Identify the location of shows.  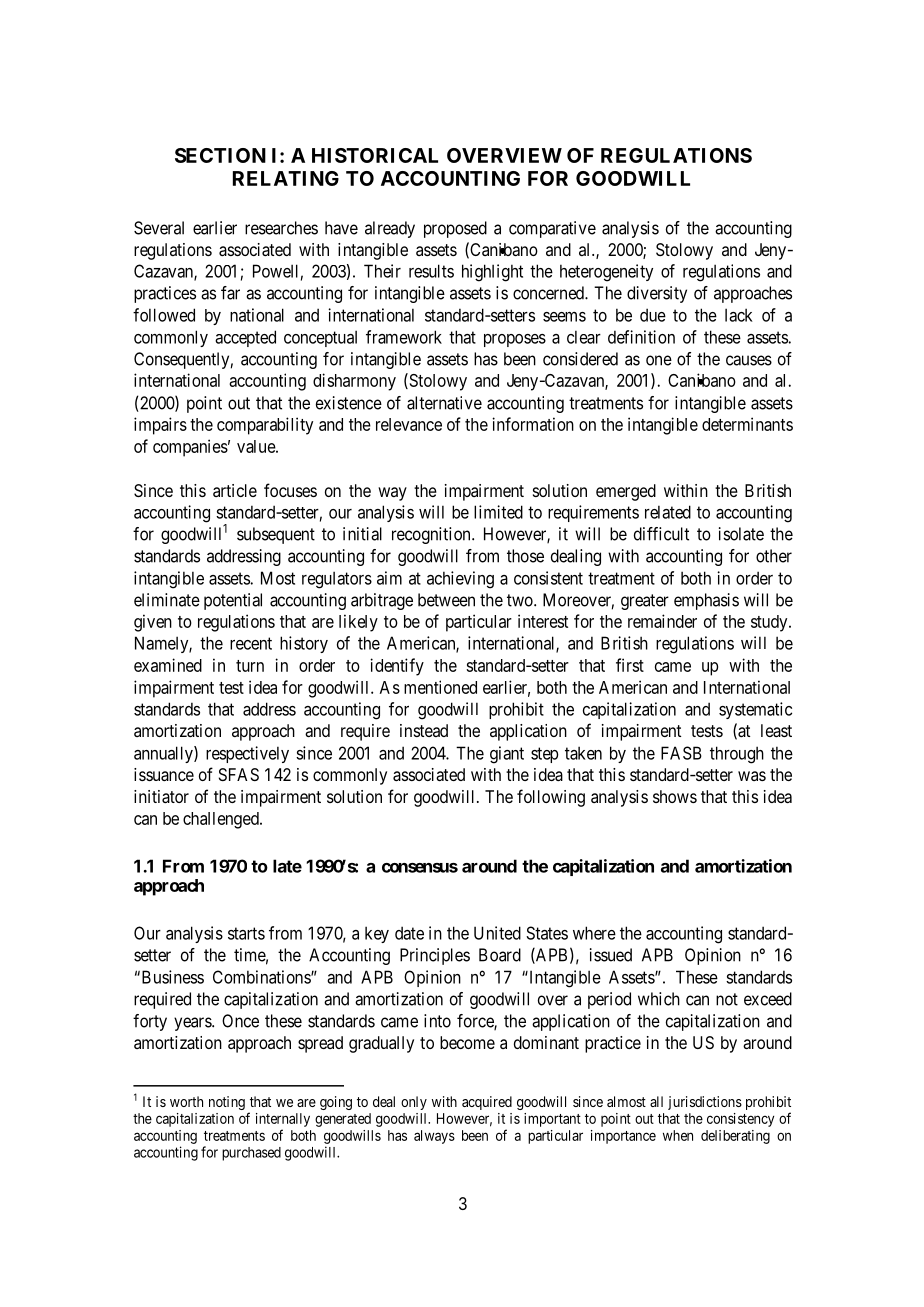
(675, 796).
